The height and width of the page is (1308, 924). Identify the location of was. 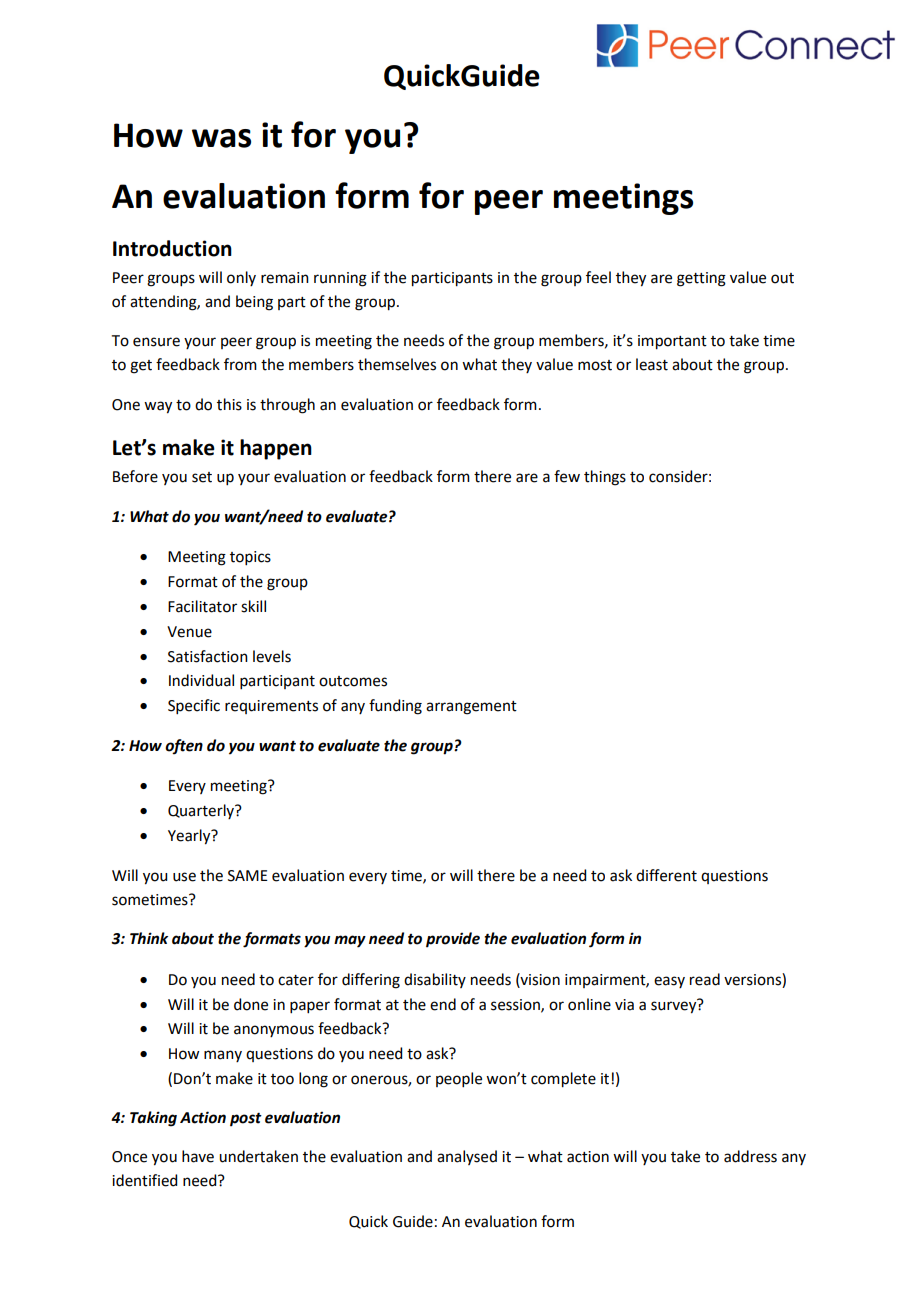
(221, 138).
